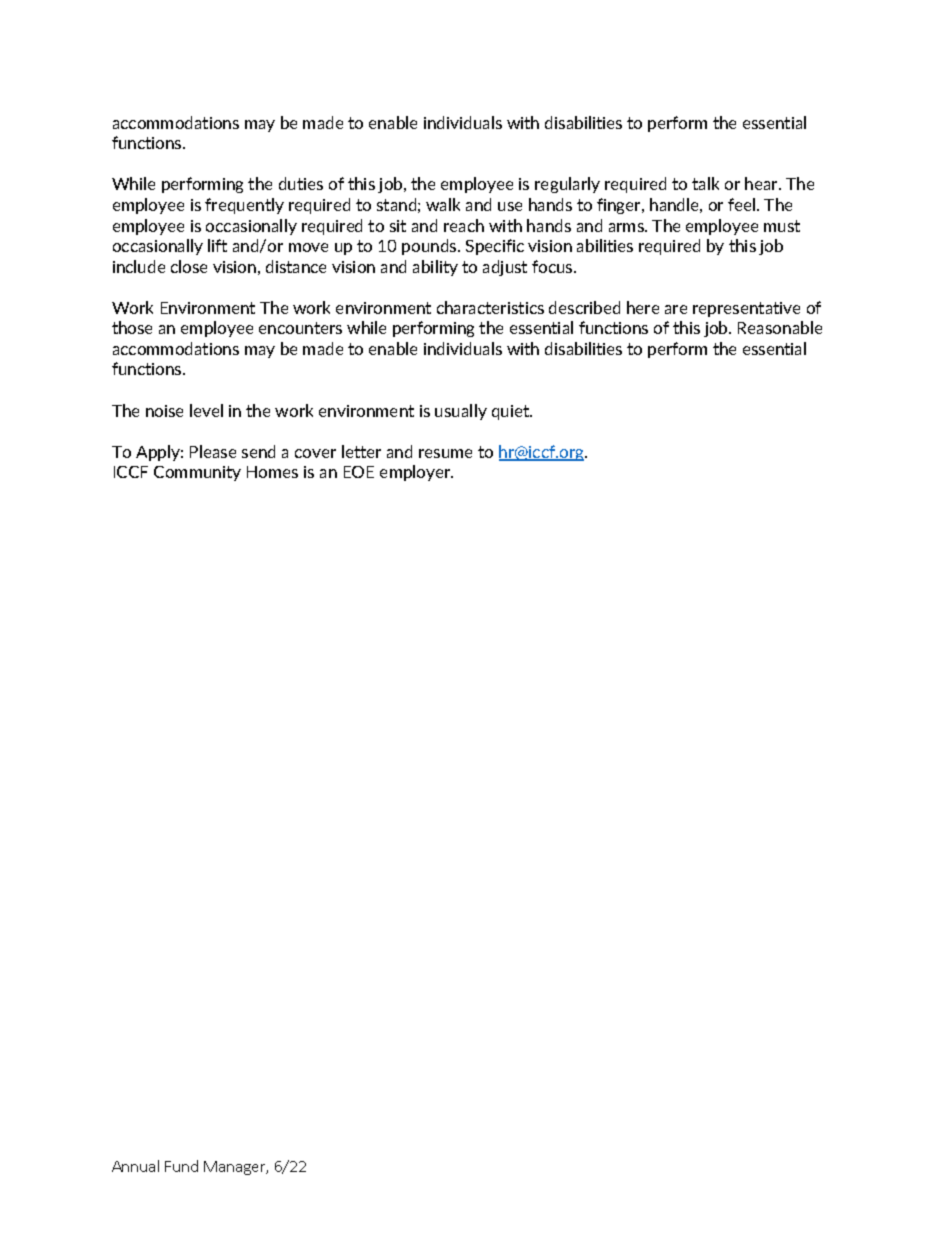 The height and width of the page is (1233, 952). What do you see at coordinates (705, 183) in the page?
I see `talk` at bounding box center [705, 183].
